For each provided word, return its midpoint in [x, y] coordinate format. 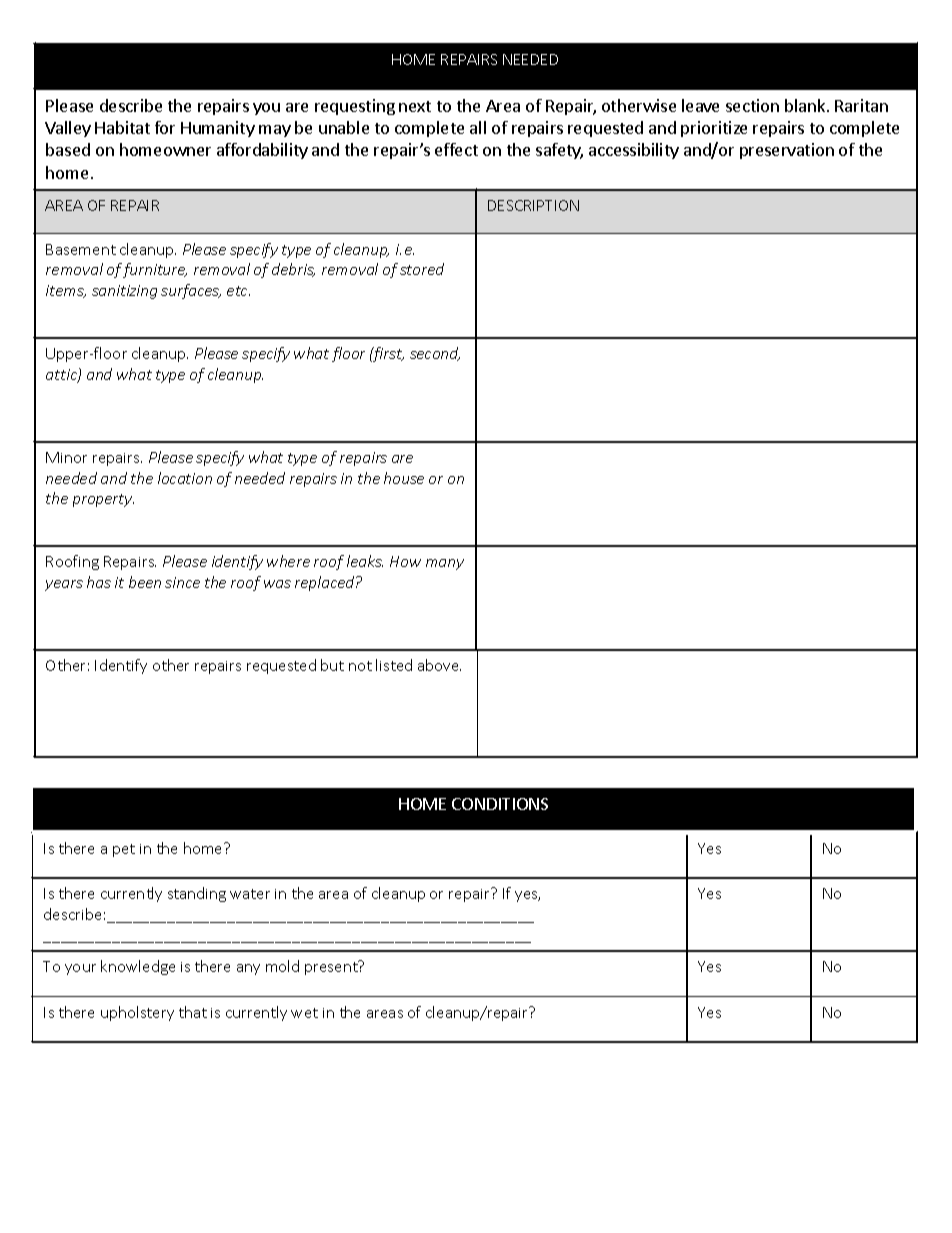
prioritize [714, 129]
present [332, 967]
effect [456, 149]
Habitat [122, 127]
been [145, 582]
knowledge [138, 967]
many [445, 564]
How [405, 561]
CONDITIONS [500, 804]
